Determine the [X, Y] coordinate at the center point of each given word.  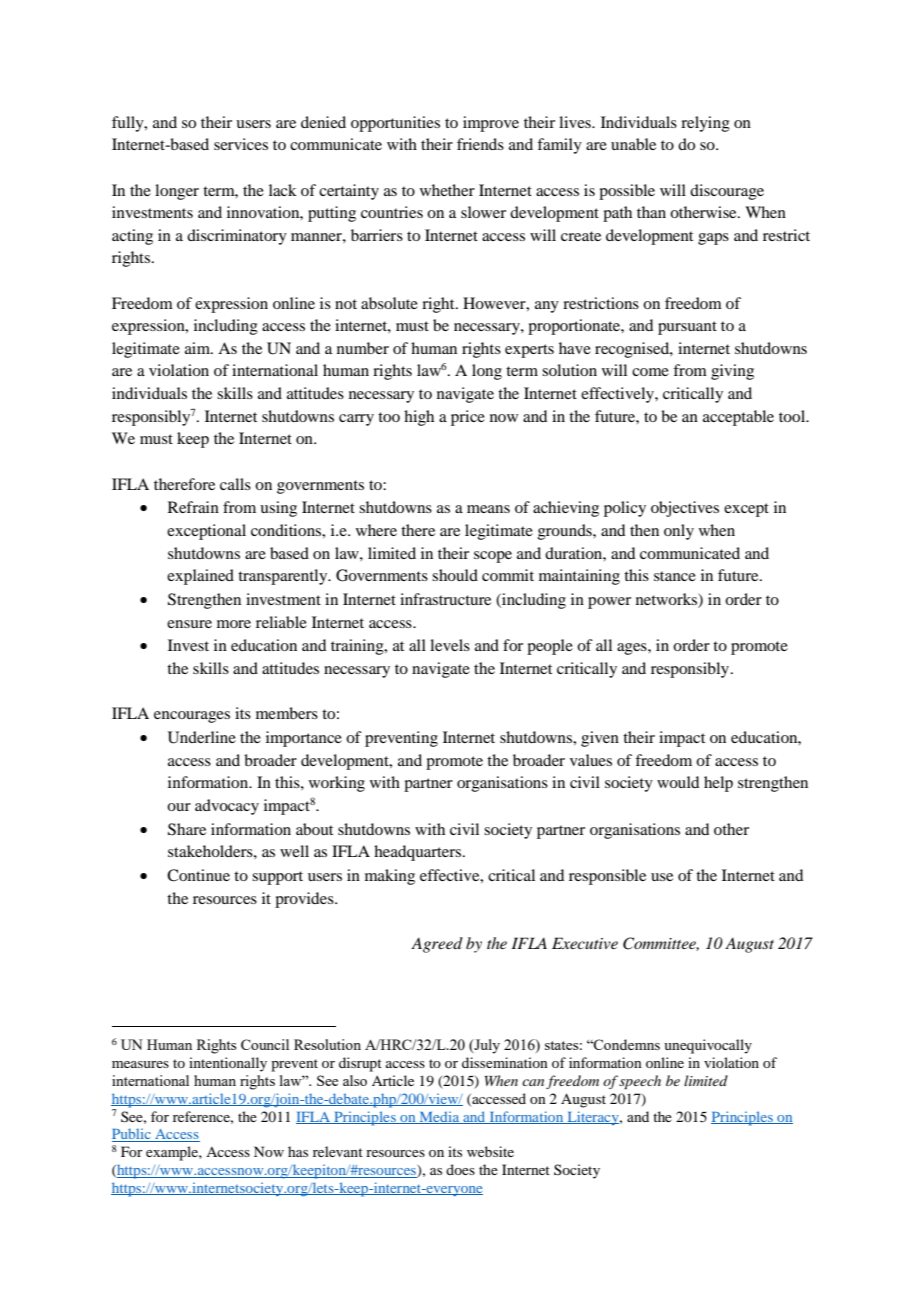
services [241, 144]
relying [705, 124]
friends [480, 144]
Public [132, 1135]
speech [640, 1082]
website [490, 1151]
